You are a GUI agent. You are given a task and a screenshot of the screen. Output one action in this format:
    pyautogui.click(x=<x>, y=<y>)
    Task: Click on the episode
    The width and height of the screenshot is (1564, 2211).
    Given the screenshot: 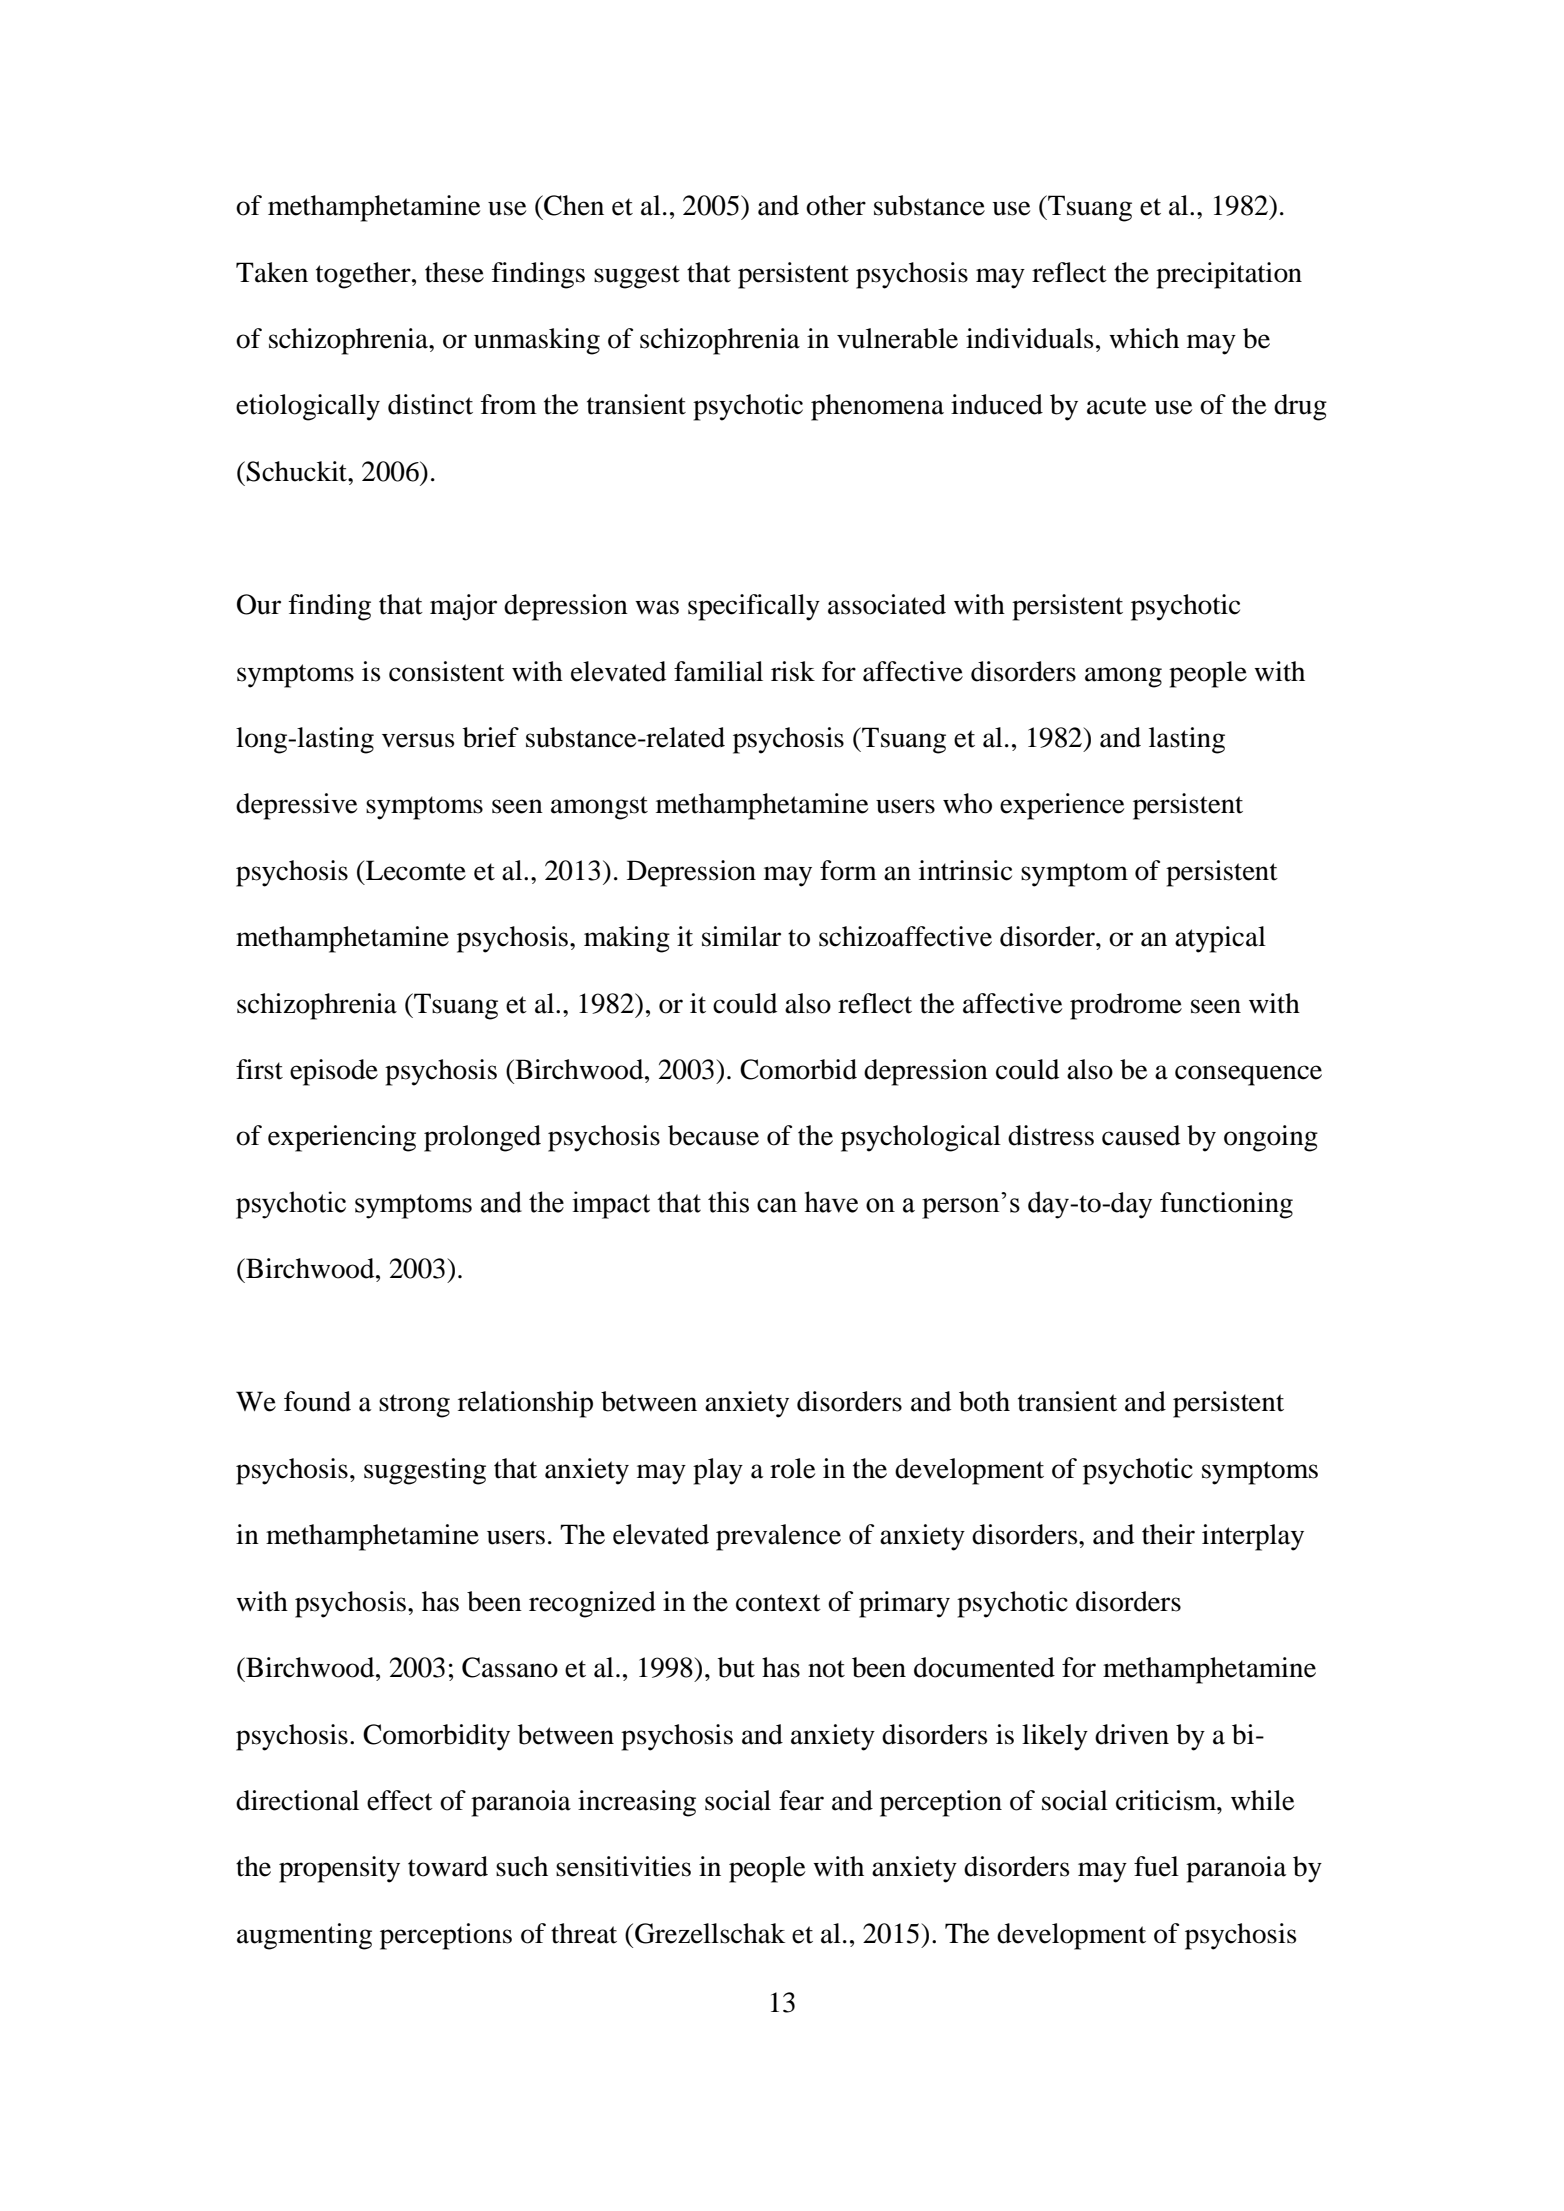 What is the action you would take?
    pyautogui.click(x=334, y=1072)
